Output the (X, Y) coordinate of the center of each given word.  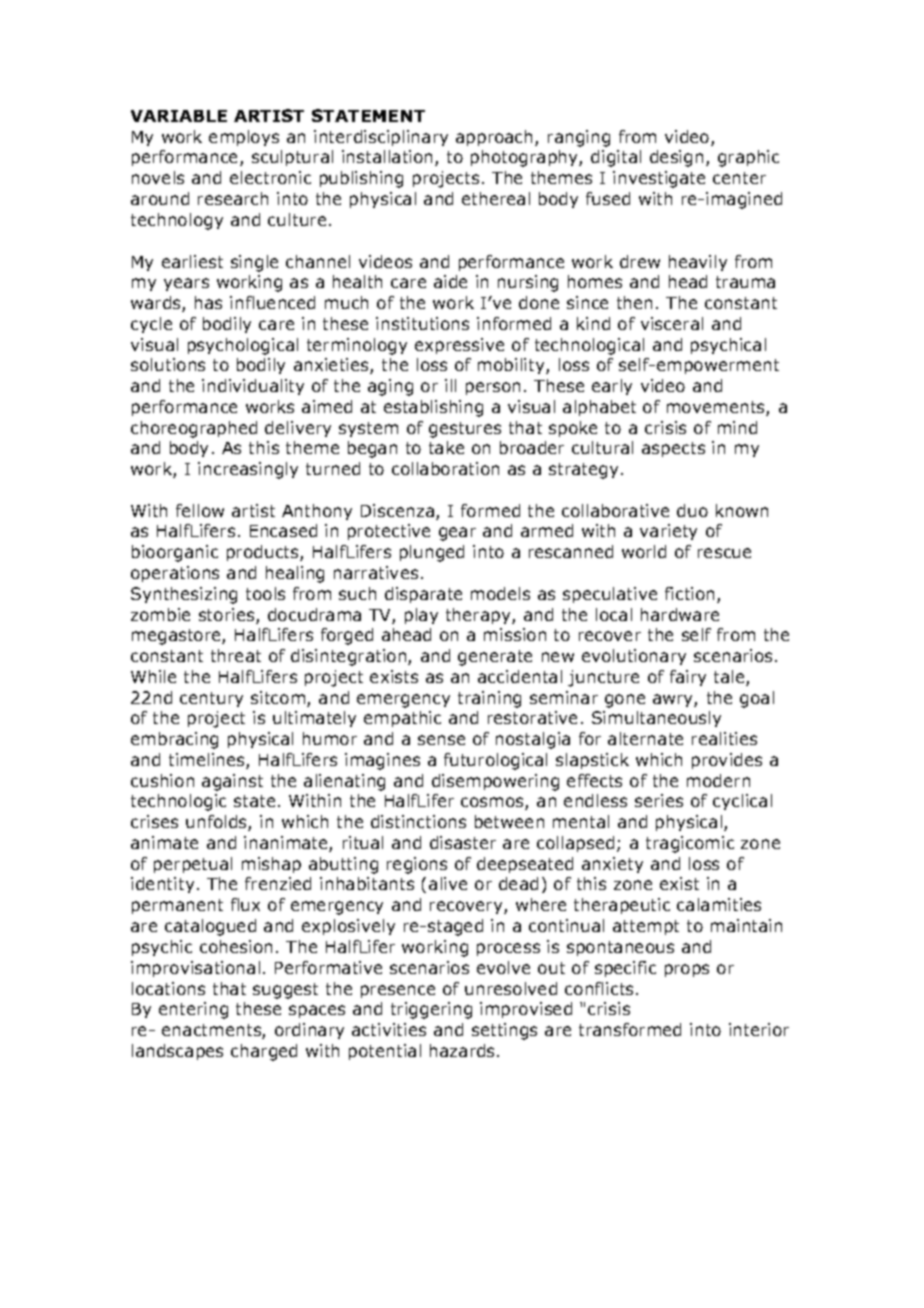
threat (236, 655)
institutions (422, 323)
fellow (200, 510)
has (208, 302)
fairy (688, 678)
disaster (463, 842)
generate (495, 658)
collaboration (445, 468)
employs (244, 138)
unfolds (217, 823)
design (676, 158)
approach (496, 138)
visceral (672, 323)
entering (193, 1010)
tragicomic (690, 844)
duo (692, 510)
